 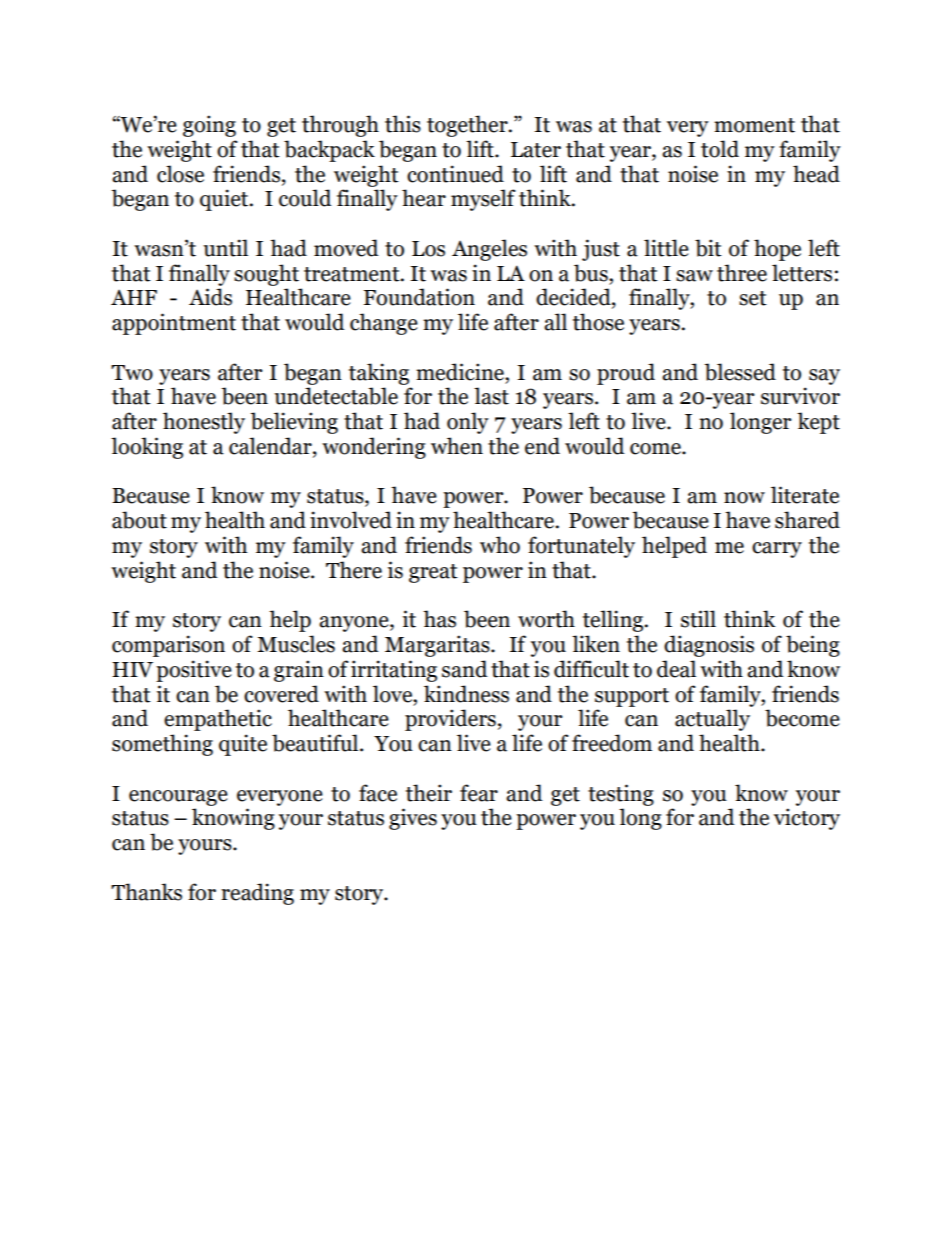 What do you see at coordinates (204, 423) in the screenshot?
I see `honestly` at bounding box center [204, 423].
